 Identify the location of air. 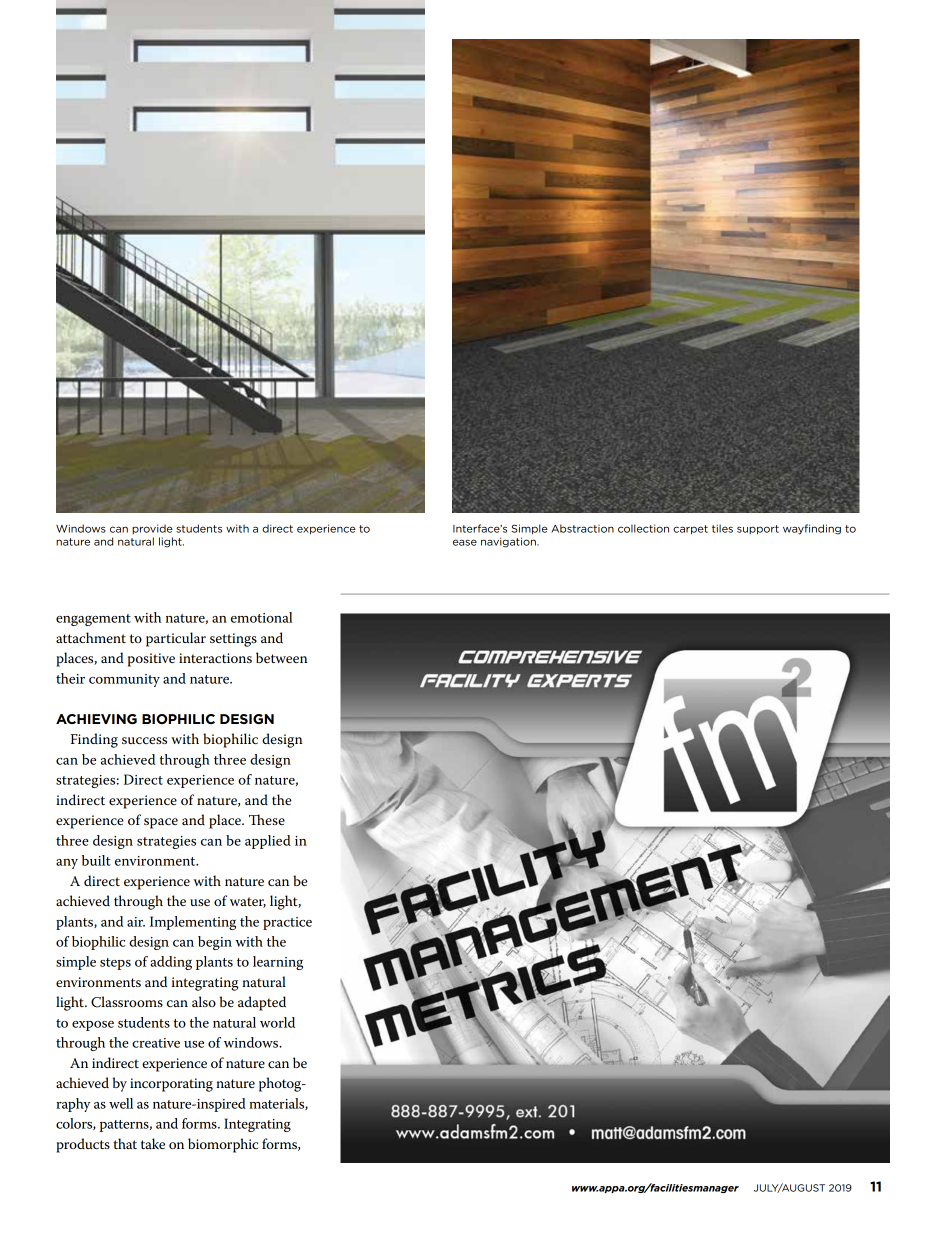
(136, 922).
